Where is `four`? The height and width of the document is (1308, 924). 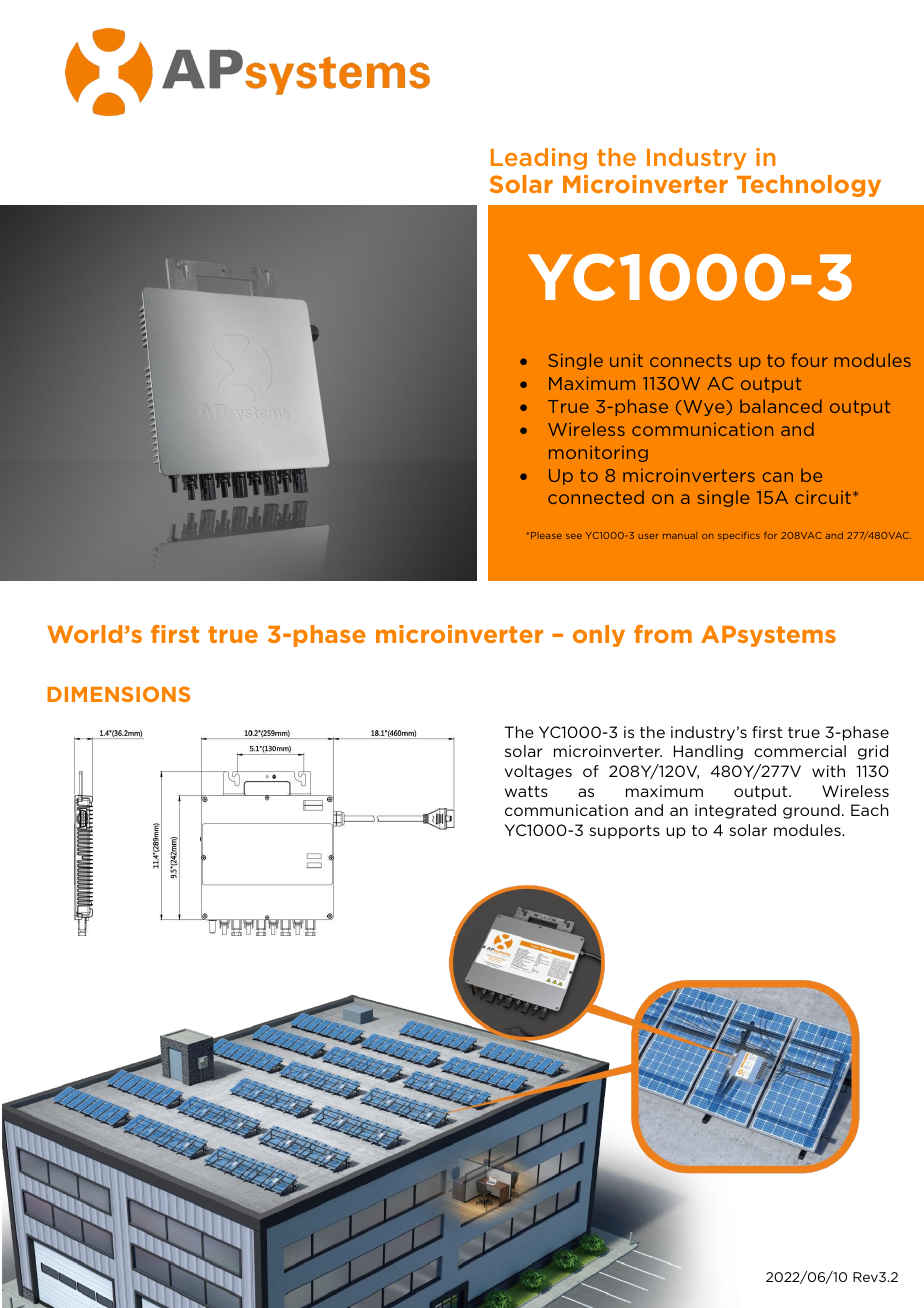
four is located at coordinates (809, 360).
